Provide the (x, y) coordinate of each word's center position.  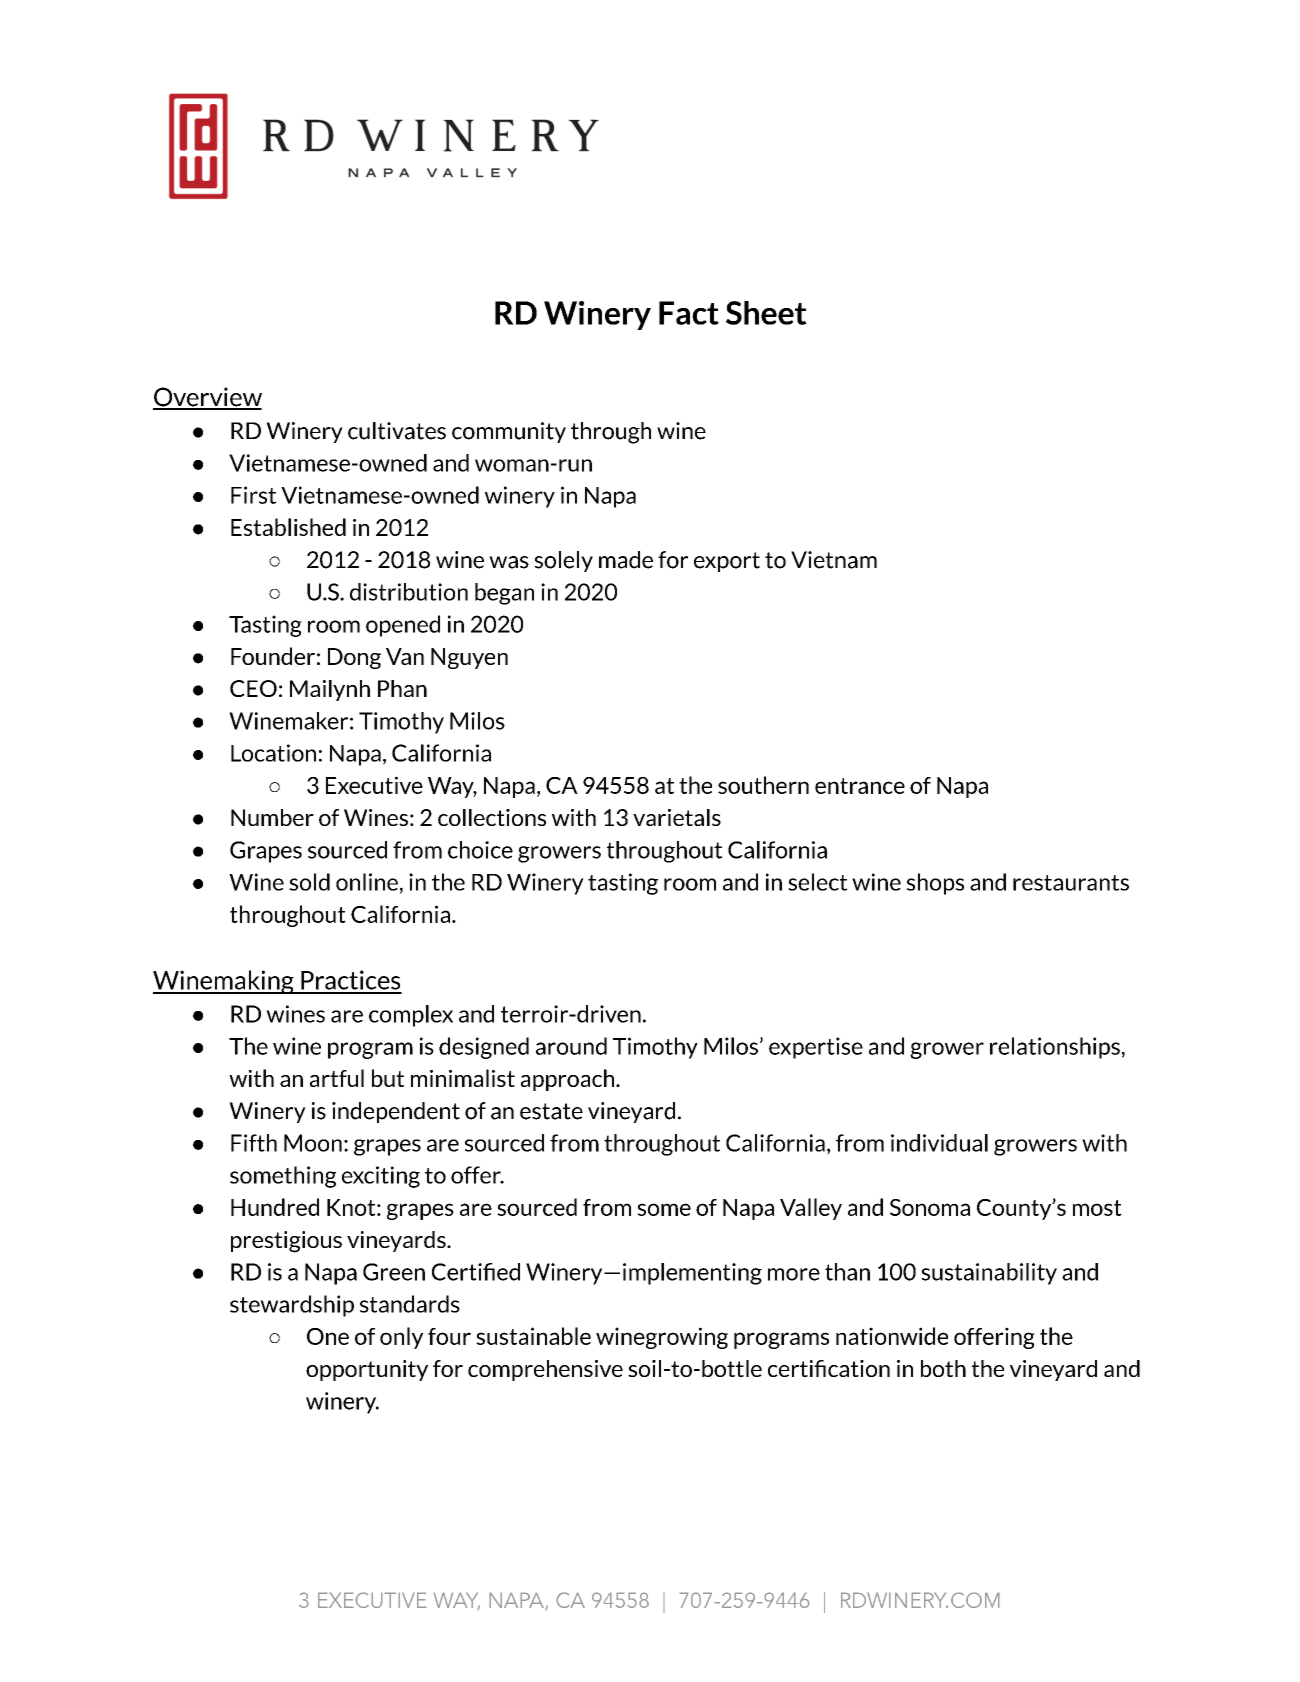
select (817, 882)
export (727, 562)
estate (551, 1111)
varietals (677, 817)
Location (273, 753)
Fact (689, 313)
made (626, 560)
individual (939, 1143)
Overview (207, 398)
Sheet (766, 313)
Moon (313, 1143)
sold (309, 882)
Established (288, 527)
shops (935, 884)
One (328, 1336)
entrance (860, 786)
